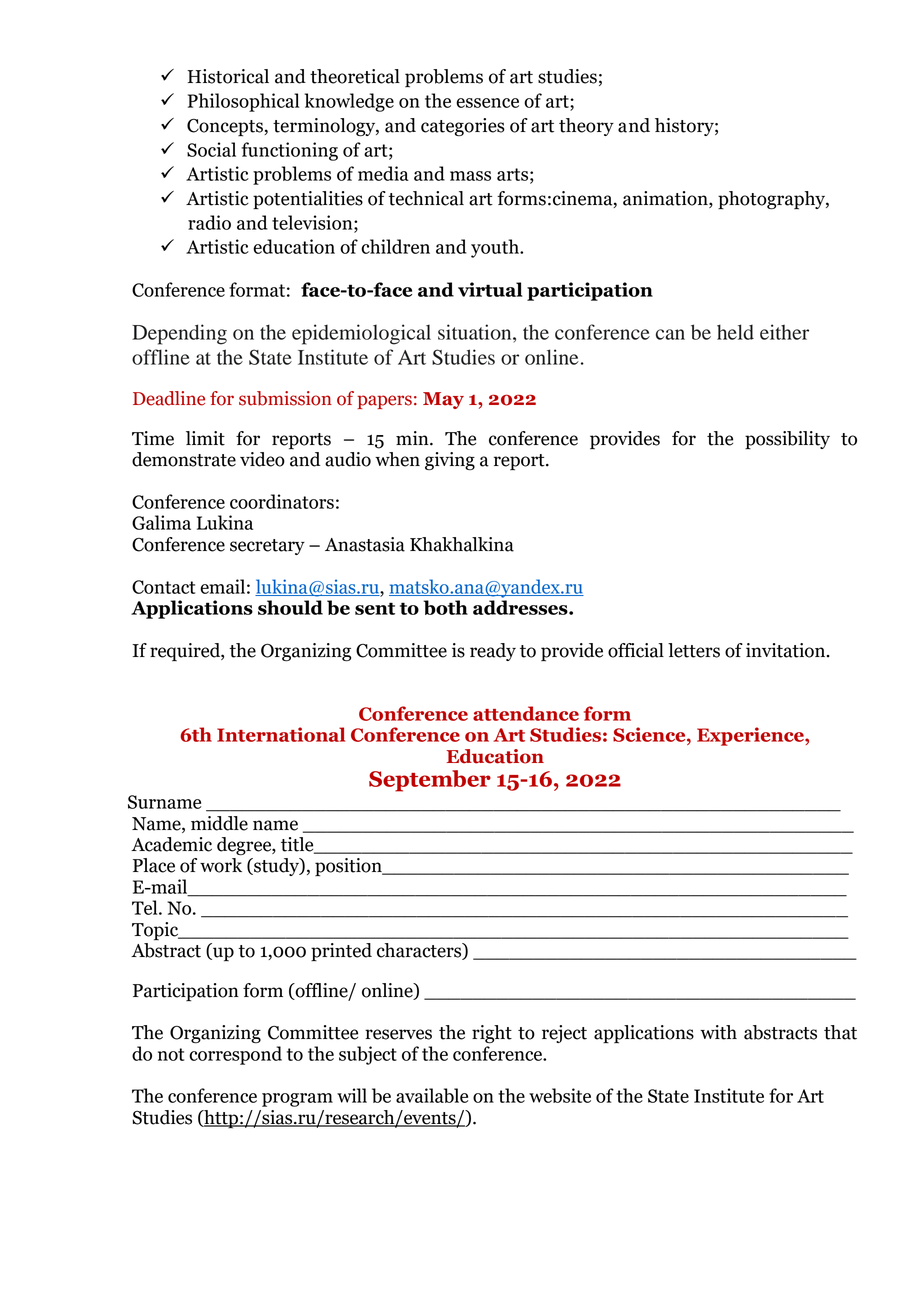 The width and height of the screenshot is (924, 1308). What do you see at coordinates (290, 607) in the screenshot?
I see `should` at bounding box center [290, 607].
